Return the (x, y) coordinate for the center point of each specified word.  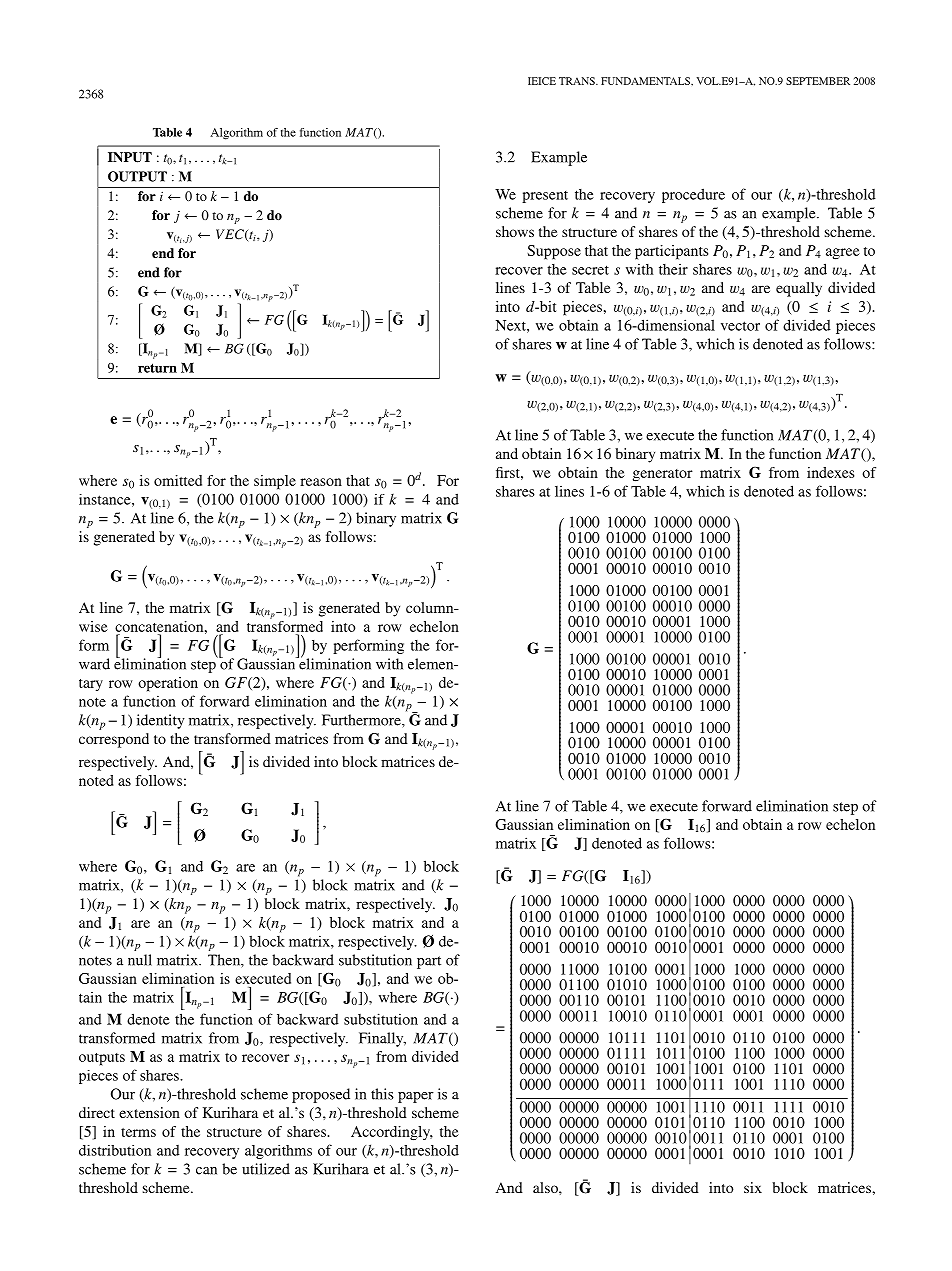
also (546, 1187)
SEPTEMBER (818, 81)
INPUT (130, 157)
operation (168, 684)
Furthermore (362, 720)
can (206, 1171)
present (545, 197)
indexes (830, 472)
